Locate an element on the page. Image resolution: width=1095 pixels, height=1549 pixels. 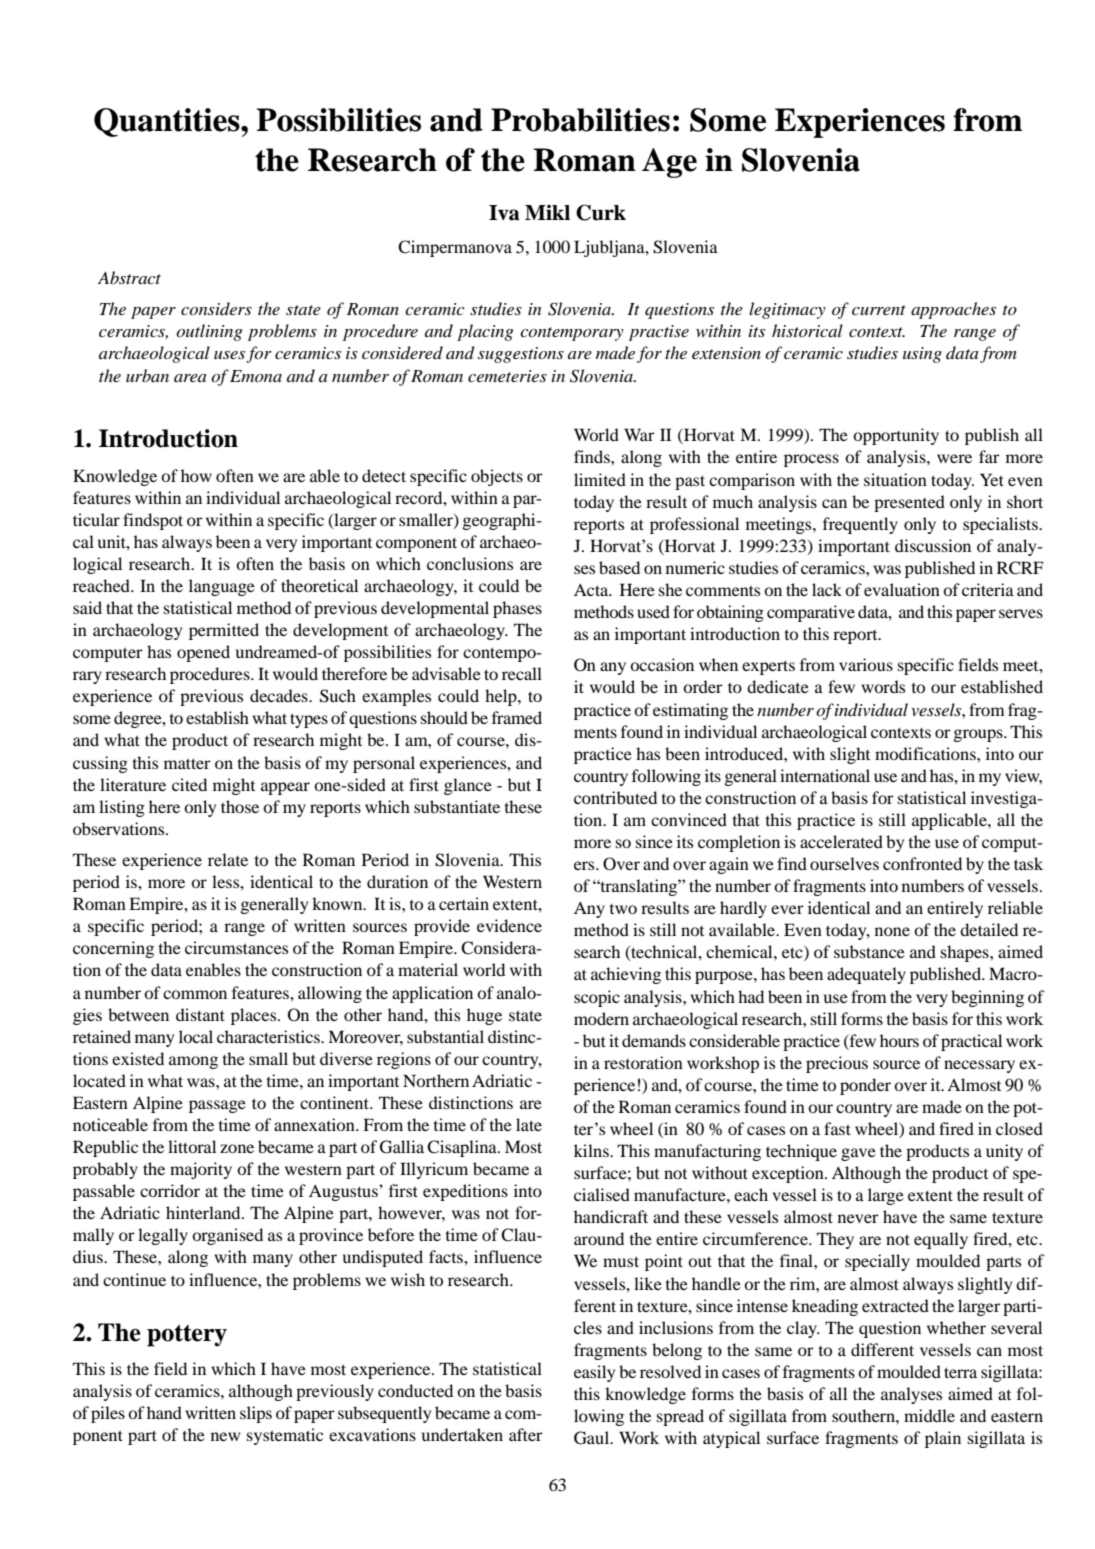
contributed is located at coordinates (615, 797).
